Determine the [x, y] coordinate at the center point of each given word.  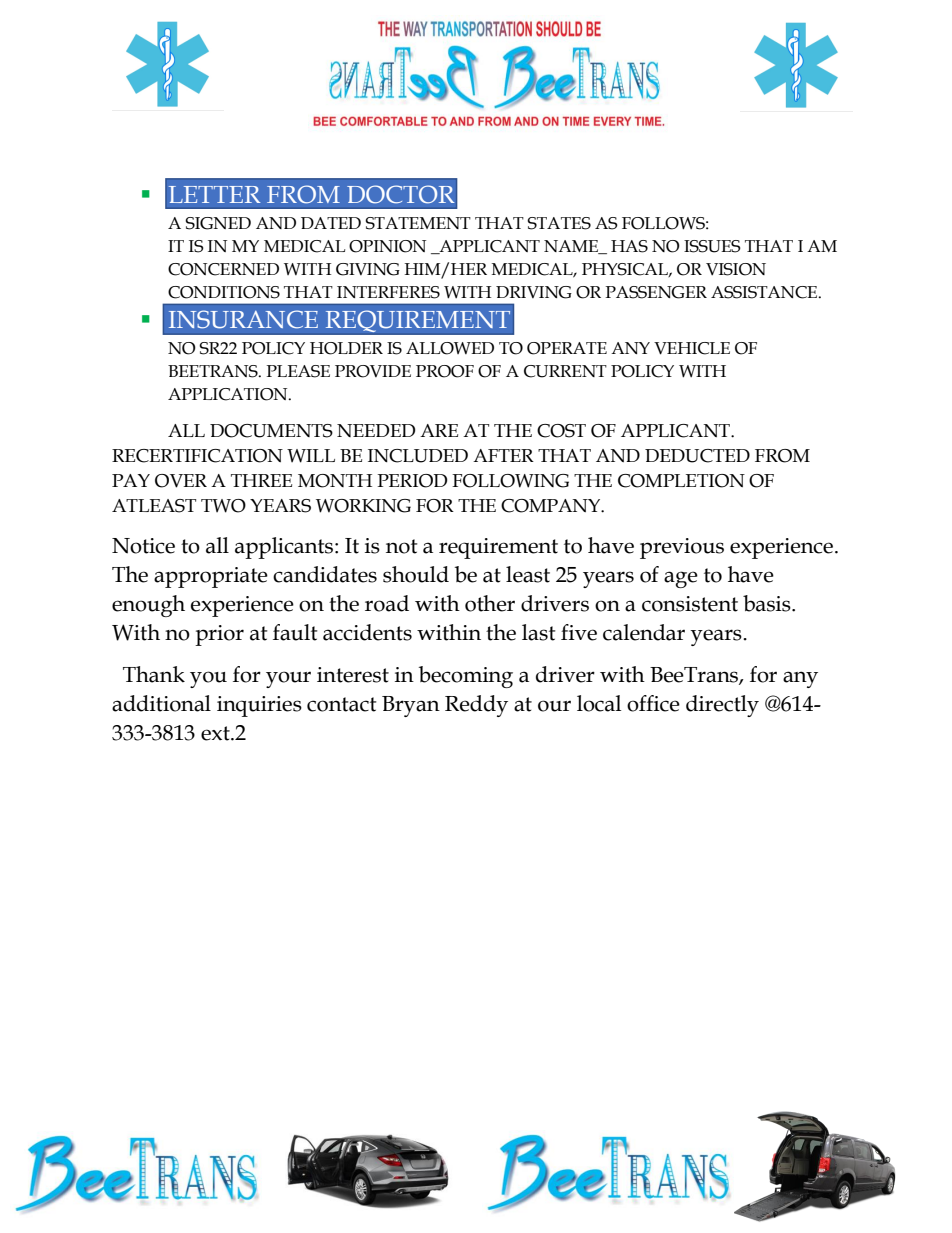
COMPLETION [681, 481]
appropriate [211, 577]
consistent [690, 604]
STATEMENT [418, 223]
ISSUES [712, 246]
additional [161, 703]
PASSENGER [656, 292]
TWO [223, 506]
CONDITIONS [224, 292]
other [490, 603]
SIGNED [218, 223]
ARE [439, 430]
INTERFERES [388, 292]
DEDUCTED [697, 456]
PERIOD [412, 481]
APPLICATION [229, 394]
